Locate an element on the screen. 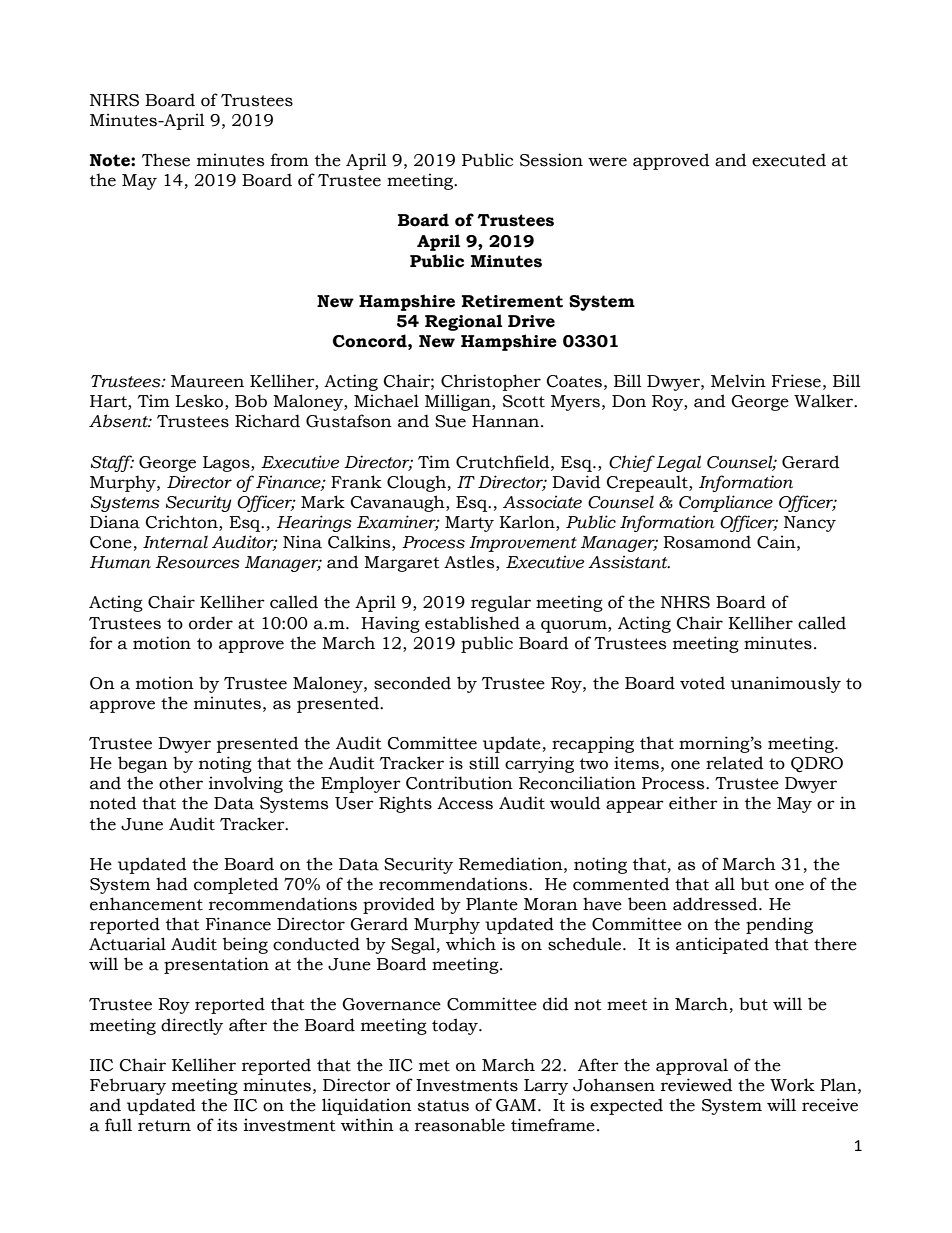 This screenshot has height=1233, width=952. Nancy is located at coordinates (810, 524).
